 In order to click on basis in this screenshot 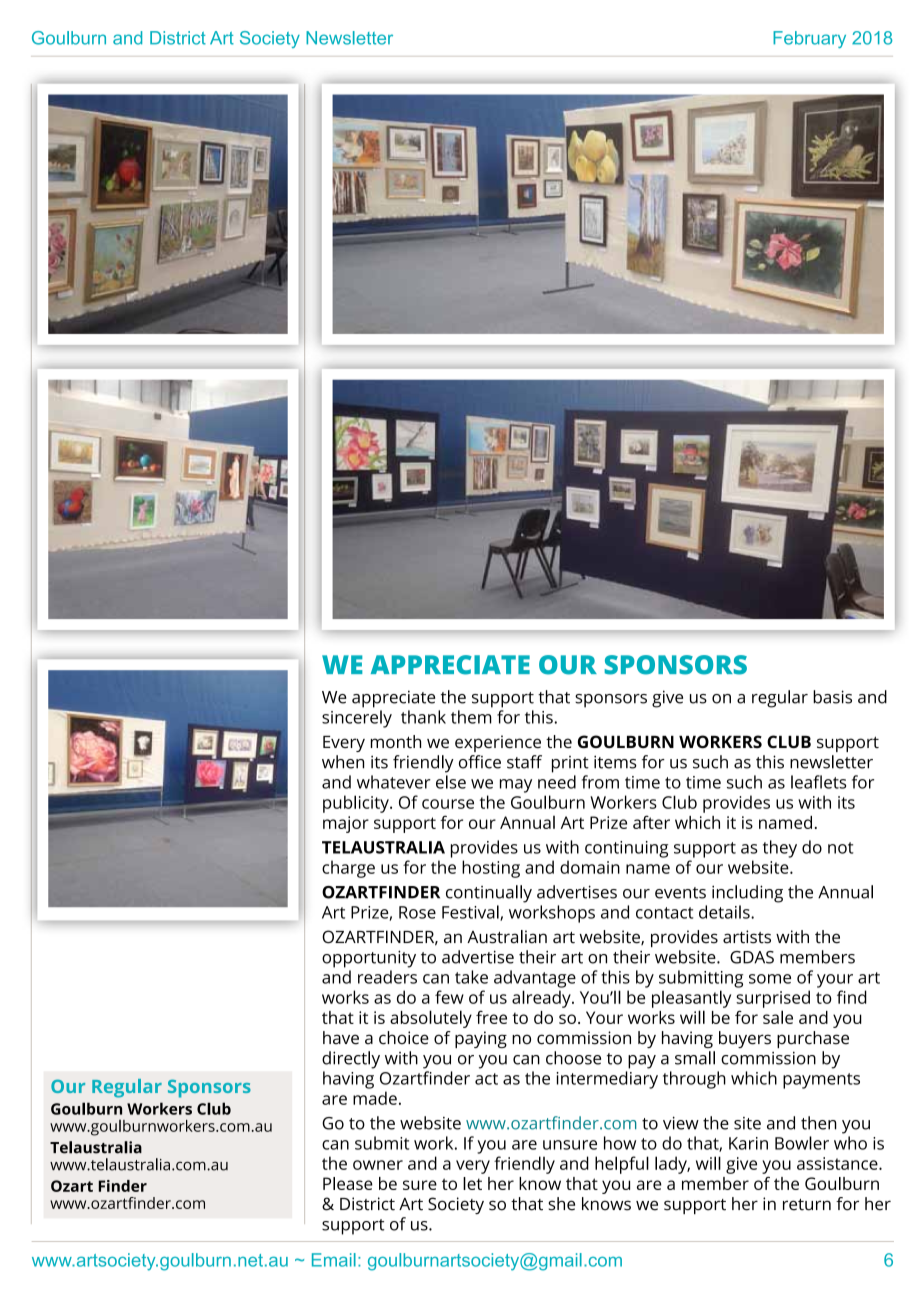, I will do `click(832, 697)`.
